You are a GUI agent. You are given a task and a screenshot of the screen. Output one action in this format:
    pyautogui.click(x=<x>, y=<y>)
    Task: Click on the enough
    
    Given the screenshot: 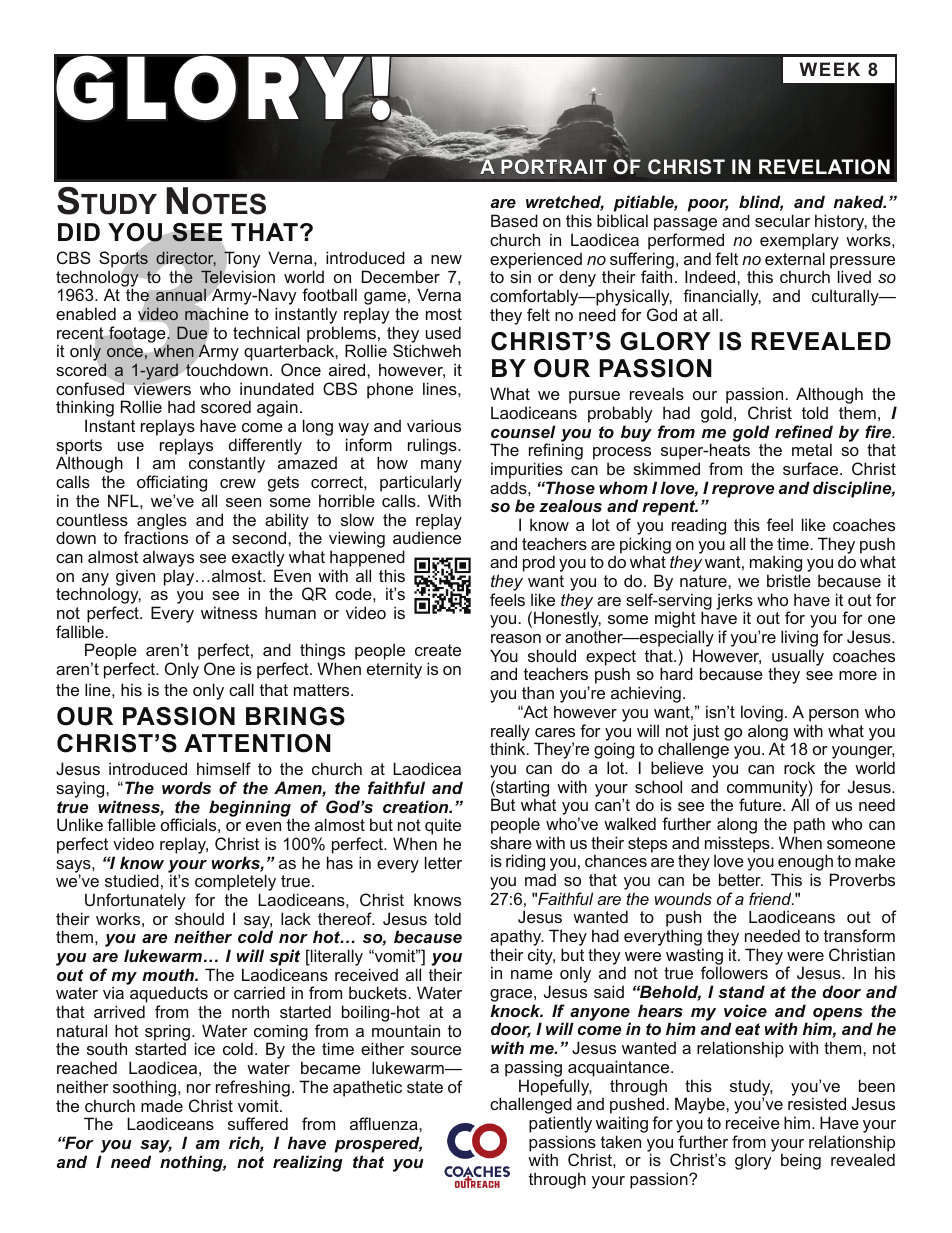 What is the action you would take?
    pyautogui.click(x=805, y=864)
